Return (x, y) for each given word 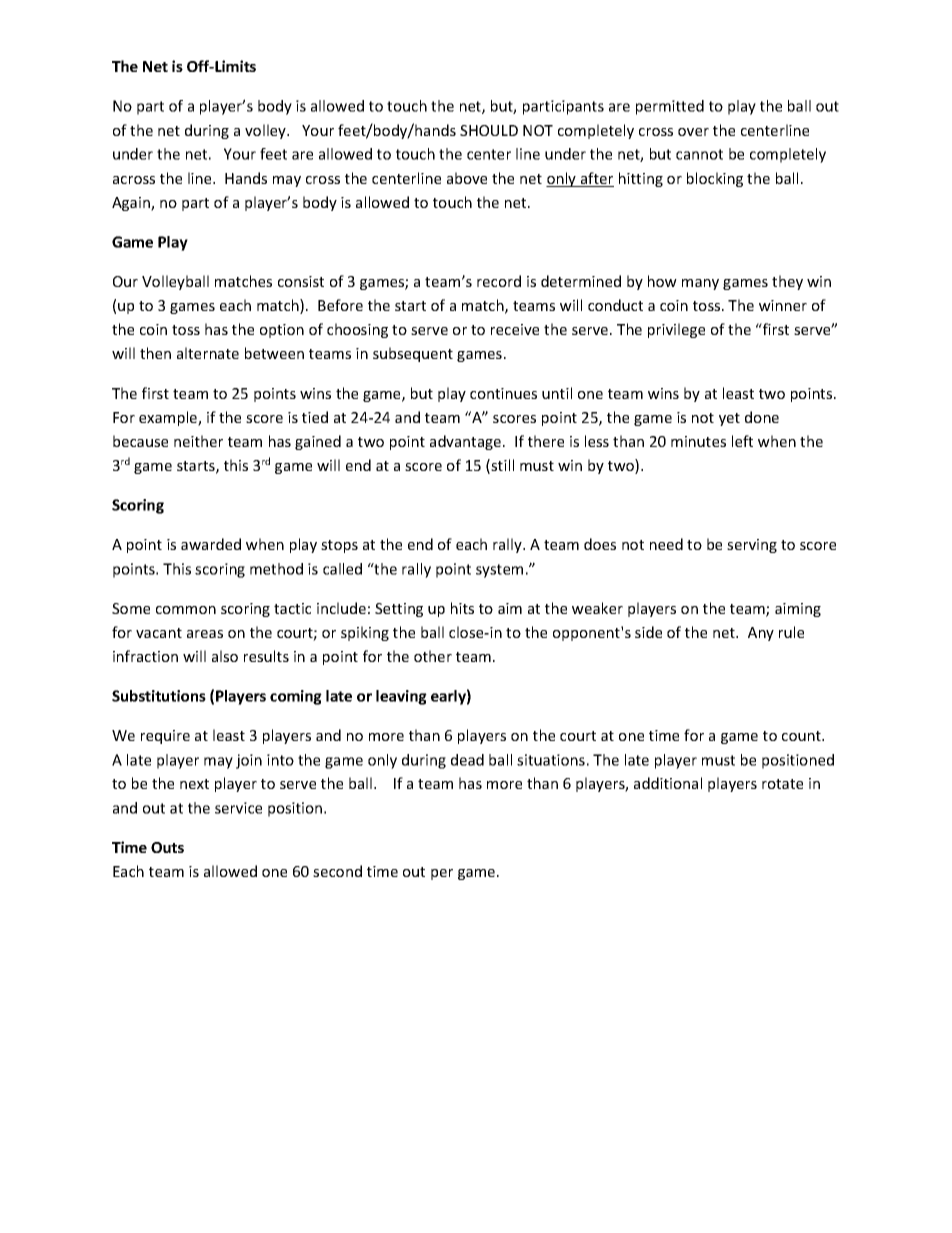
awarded (211, 544)
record (499, 281)
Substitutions (159, 696)
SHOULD (489, 130)
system (499, 571)
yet (729, 419)
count (802, 736)
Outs (167, 847)
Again (132, 204)
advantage (465, 442)
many (700, 284)
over (693, 132)
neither (198, 441)
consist (301, 281)
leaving (401, 697)
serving (752, 546)
